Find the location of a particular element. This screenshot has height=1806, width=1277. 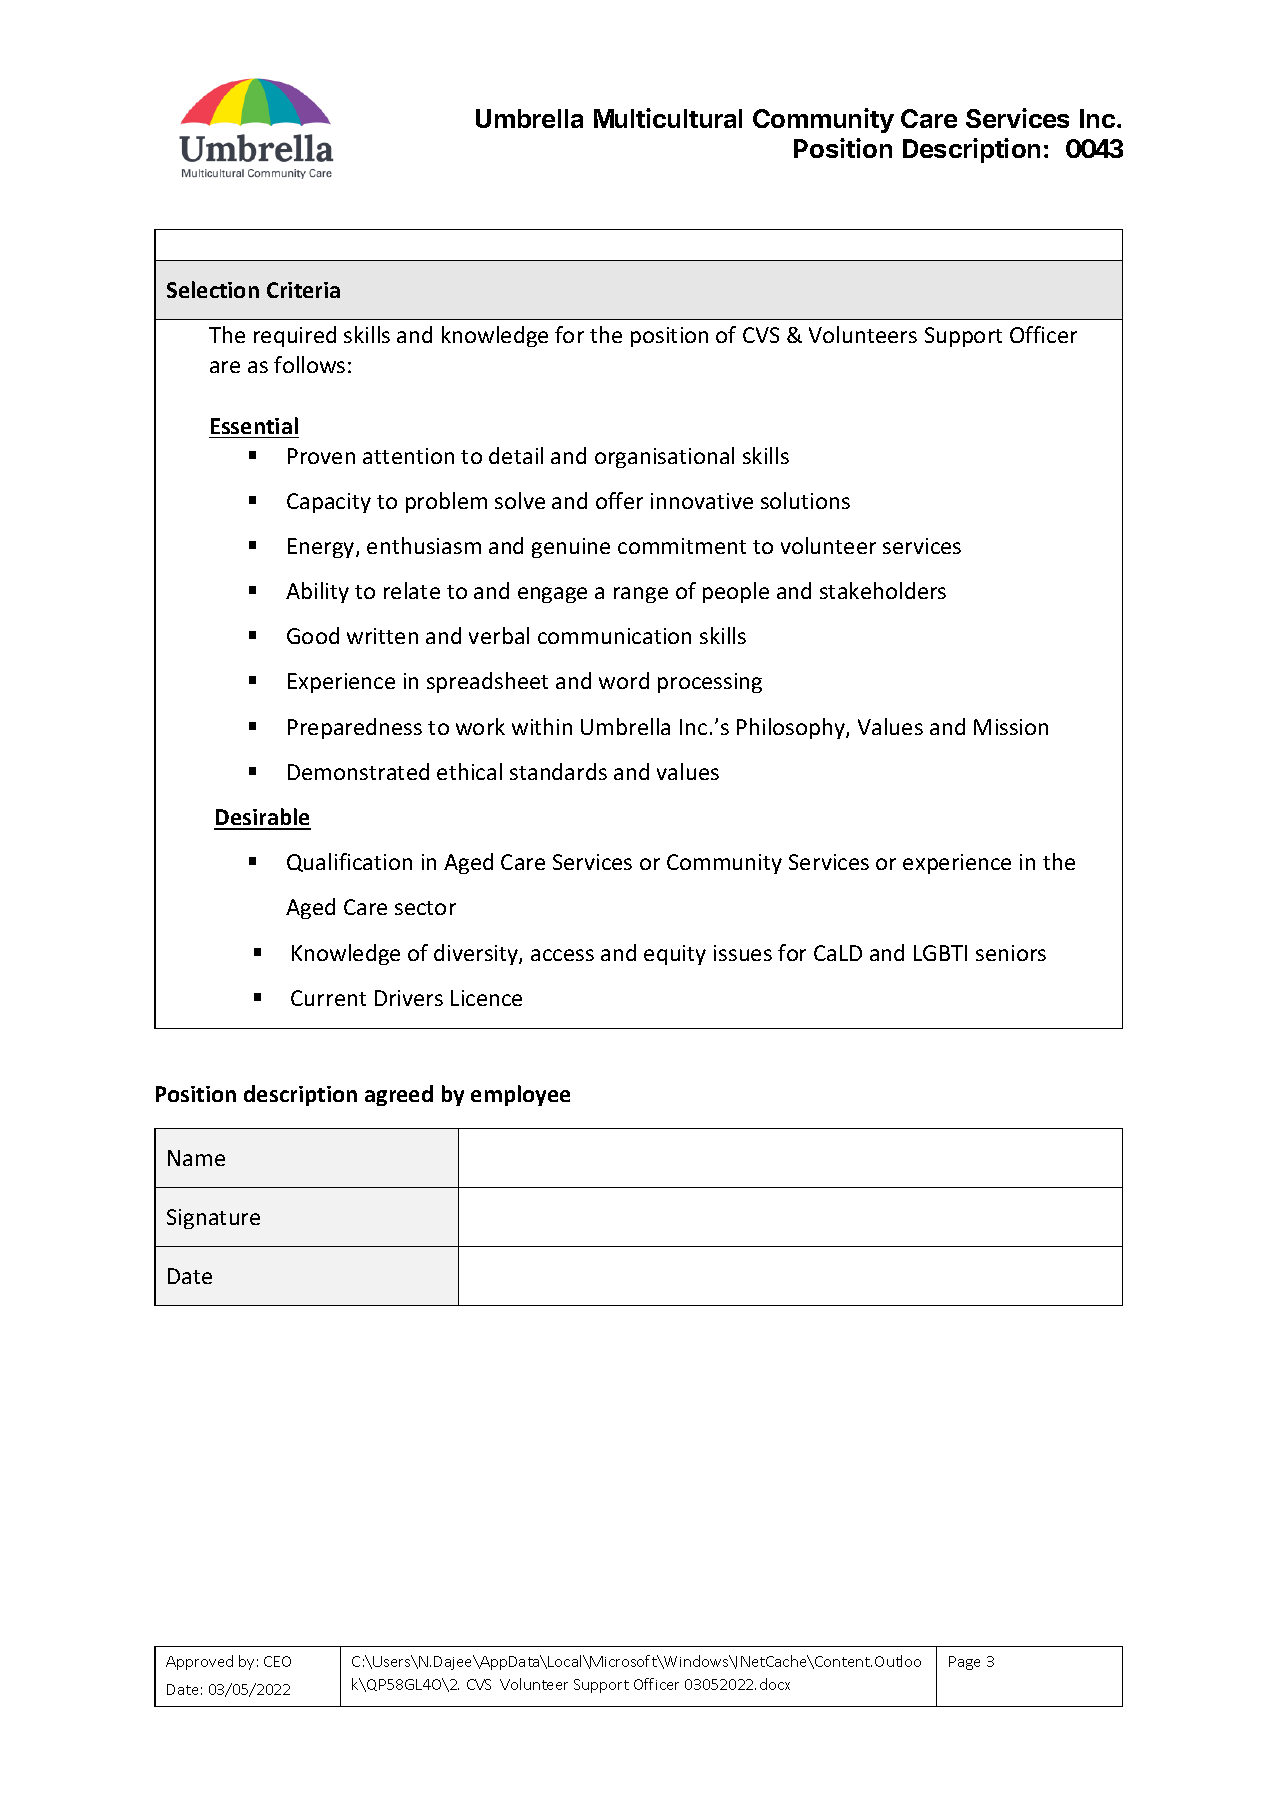

access is located at coordinates (562, 955).
